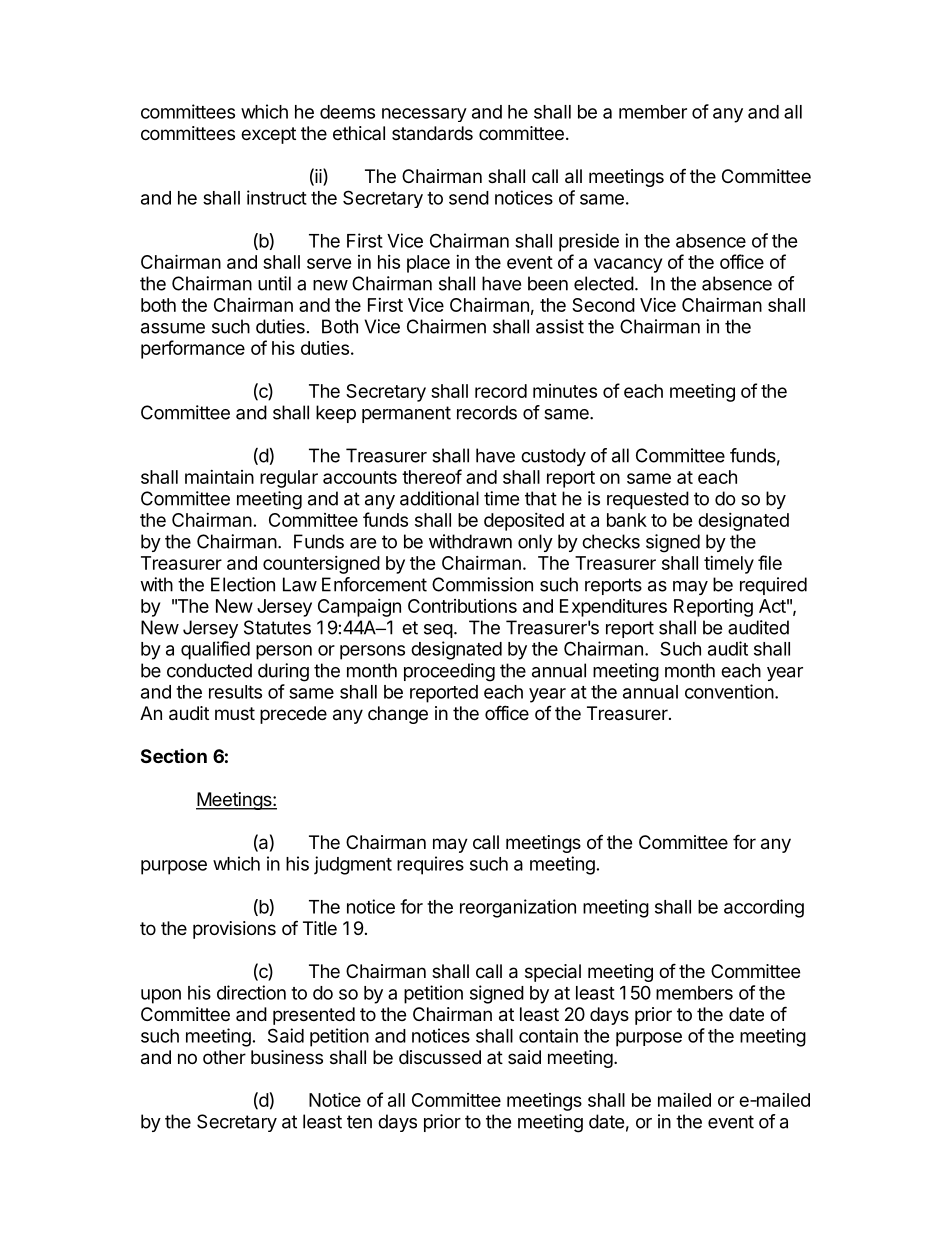 The height and width of the screenshot is (1233, 952). Describe the element at coordinates (432, 476) in the screenshot. I see `thereof` at that location.
